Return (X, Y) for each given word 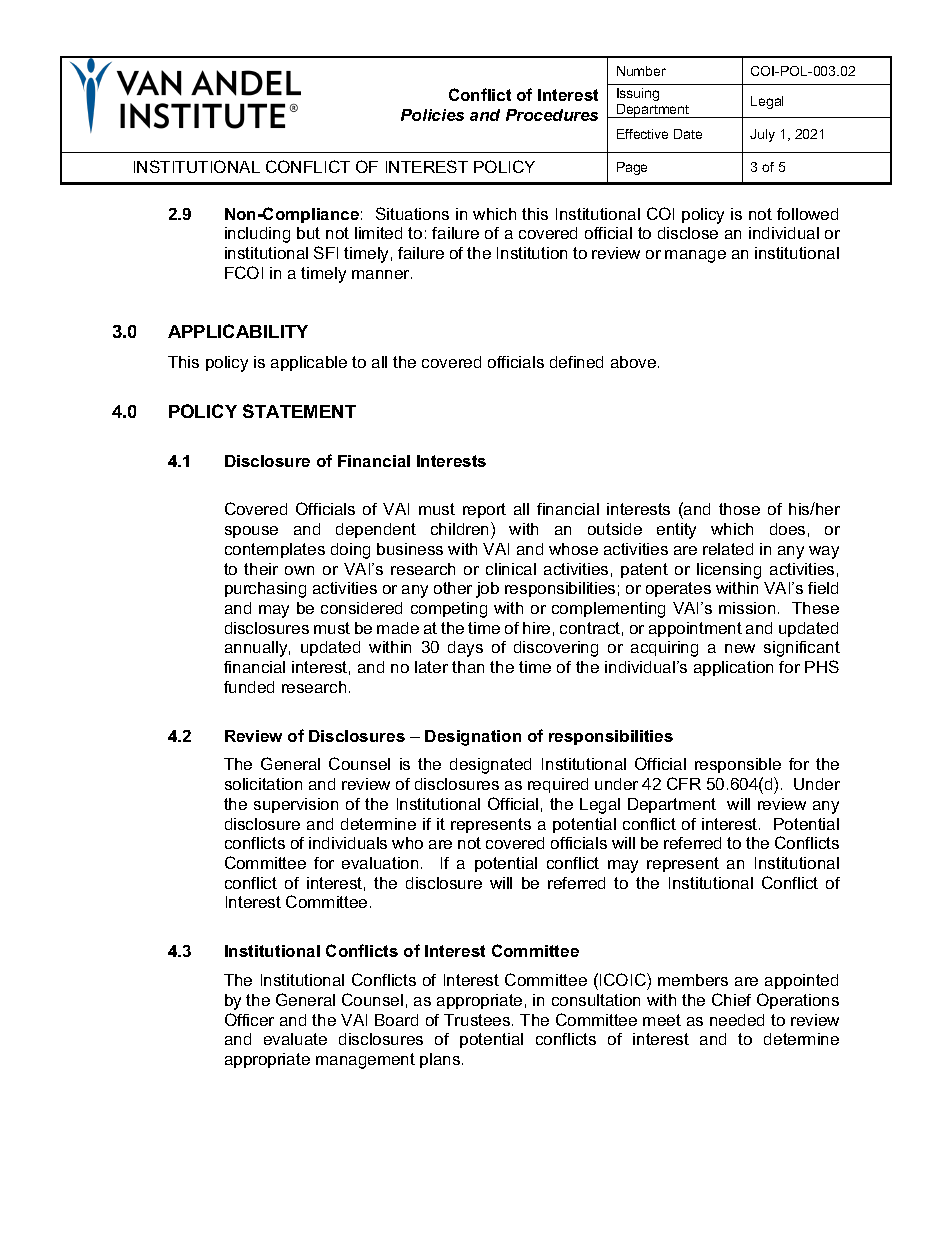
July (762, 135)
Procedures (552, 115)
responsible (738, 765)
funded (249, 687)
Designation (473, 738)
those (739, 509)
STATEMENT (299, 411)
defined (576, 362)
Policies (432, 115)
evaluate (295, 1039)
